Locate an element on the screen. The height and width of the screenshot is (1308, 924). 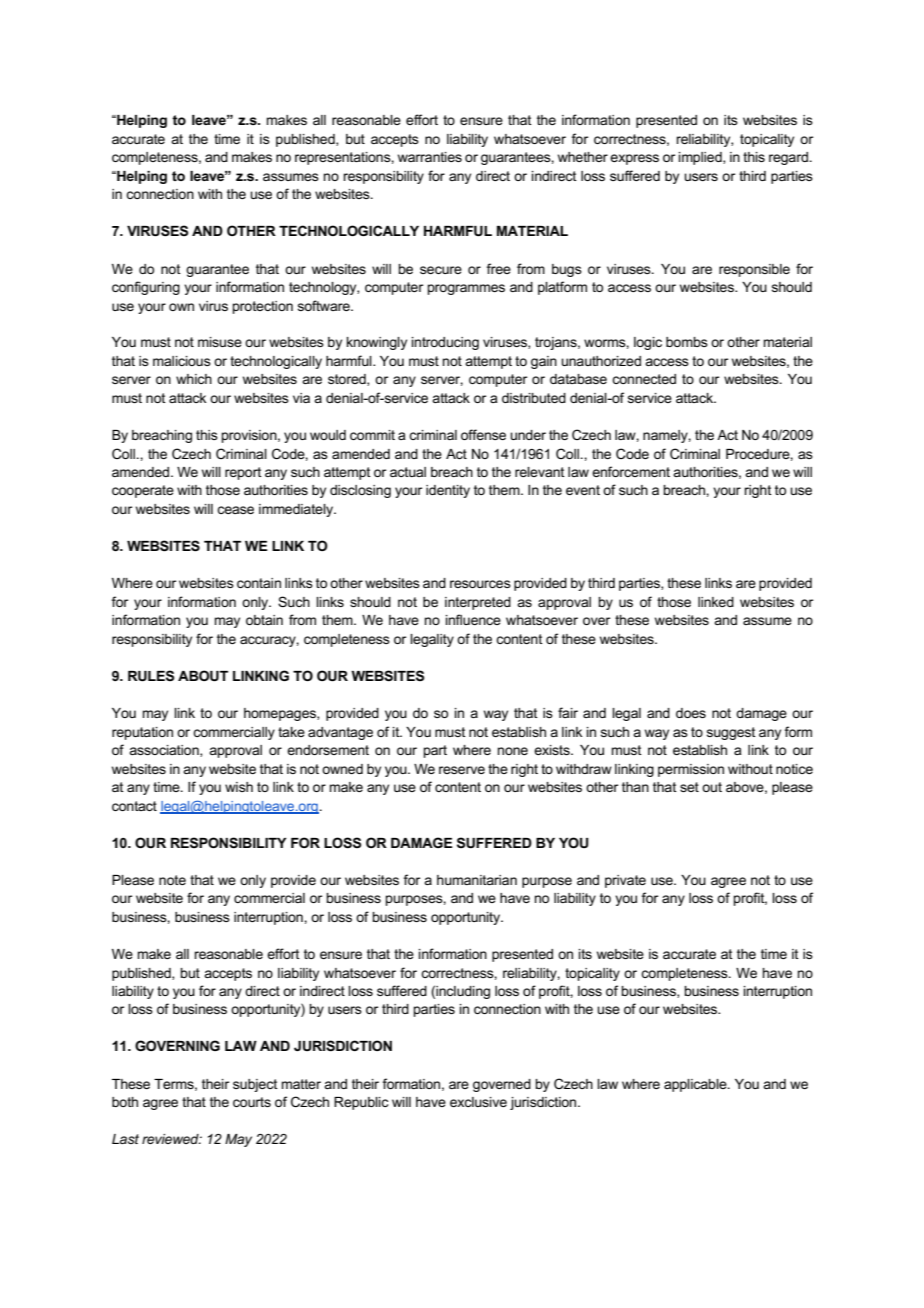
ABOUT is located at coordinates (203, 675).
